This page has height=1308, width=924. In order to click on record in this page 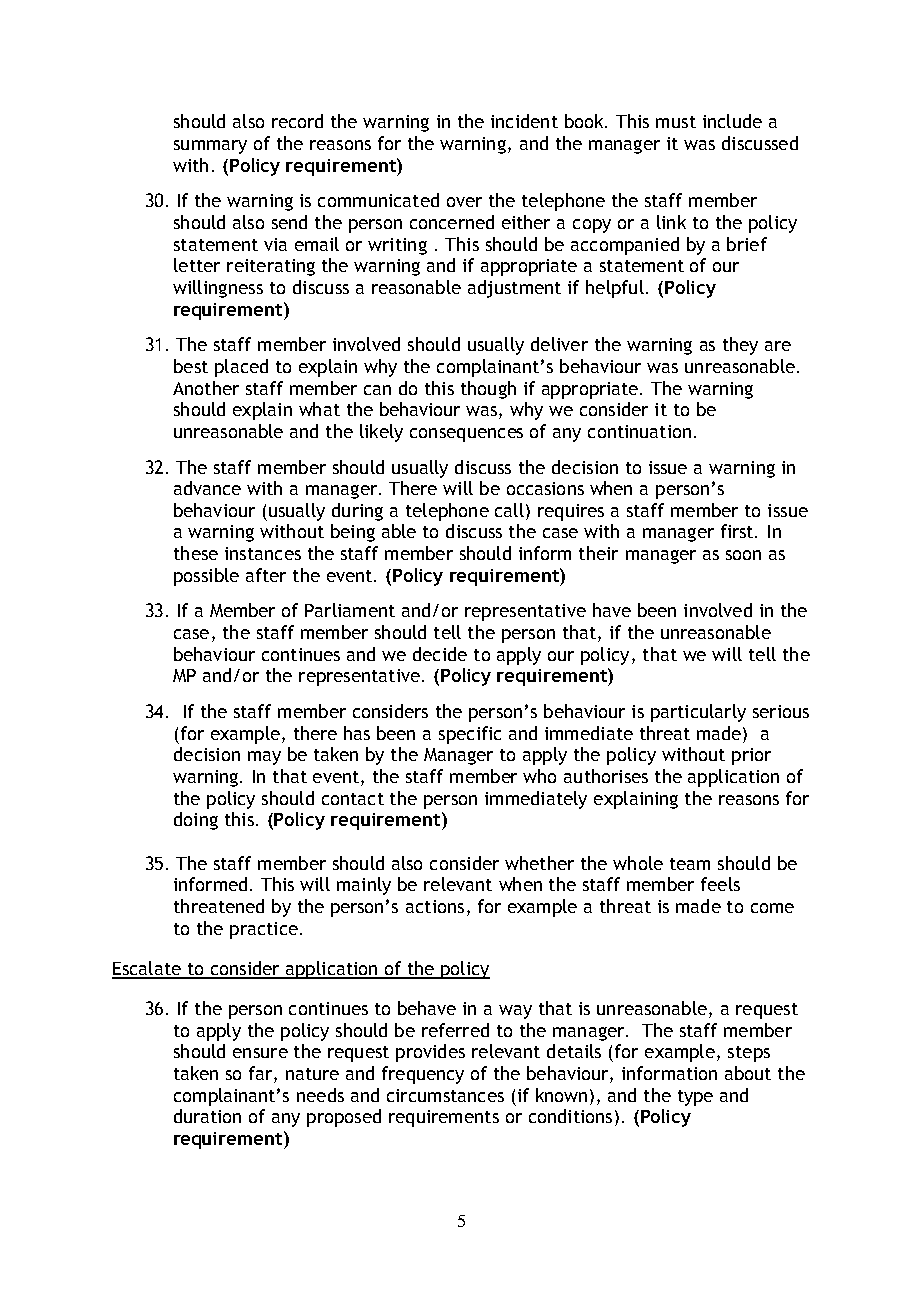, I will do `click(297, 121)`.
